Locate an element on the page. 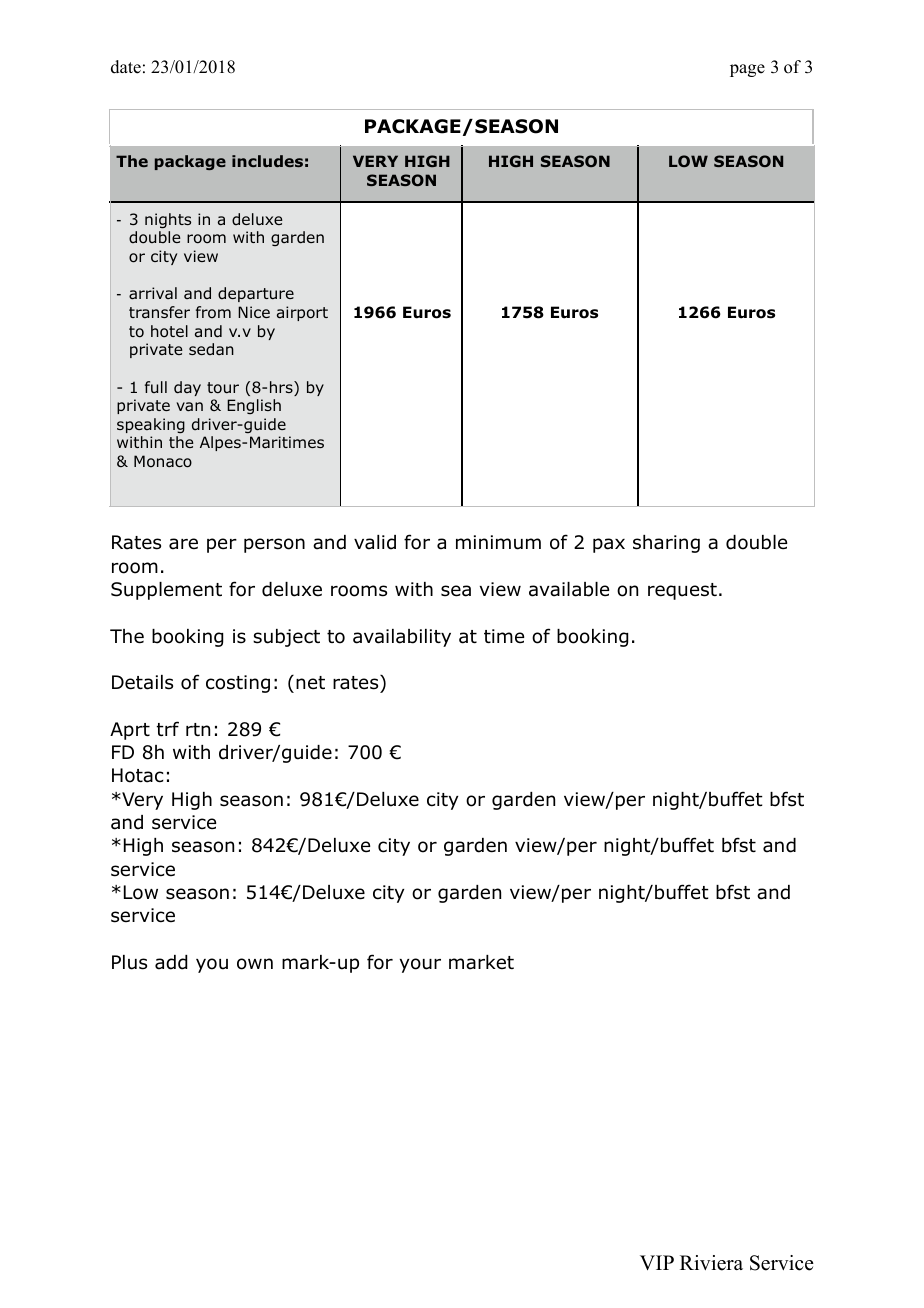 This document has height=1308, width=924. Riviera is located at coordinates (711, 1263).
